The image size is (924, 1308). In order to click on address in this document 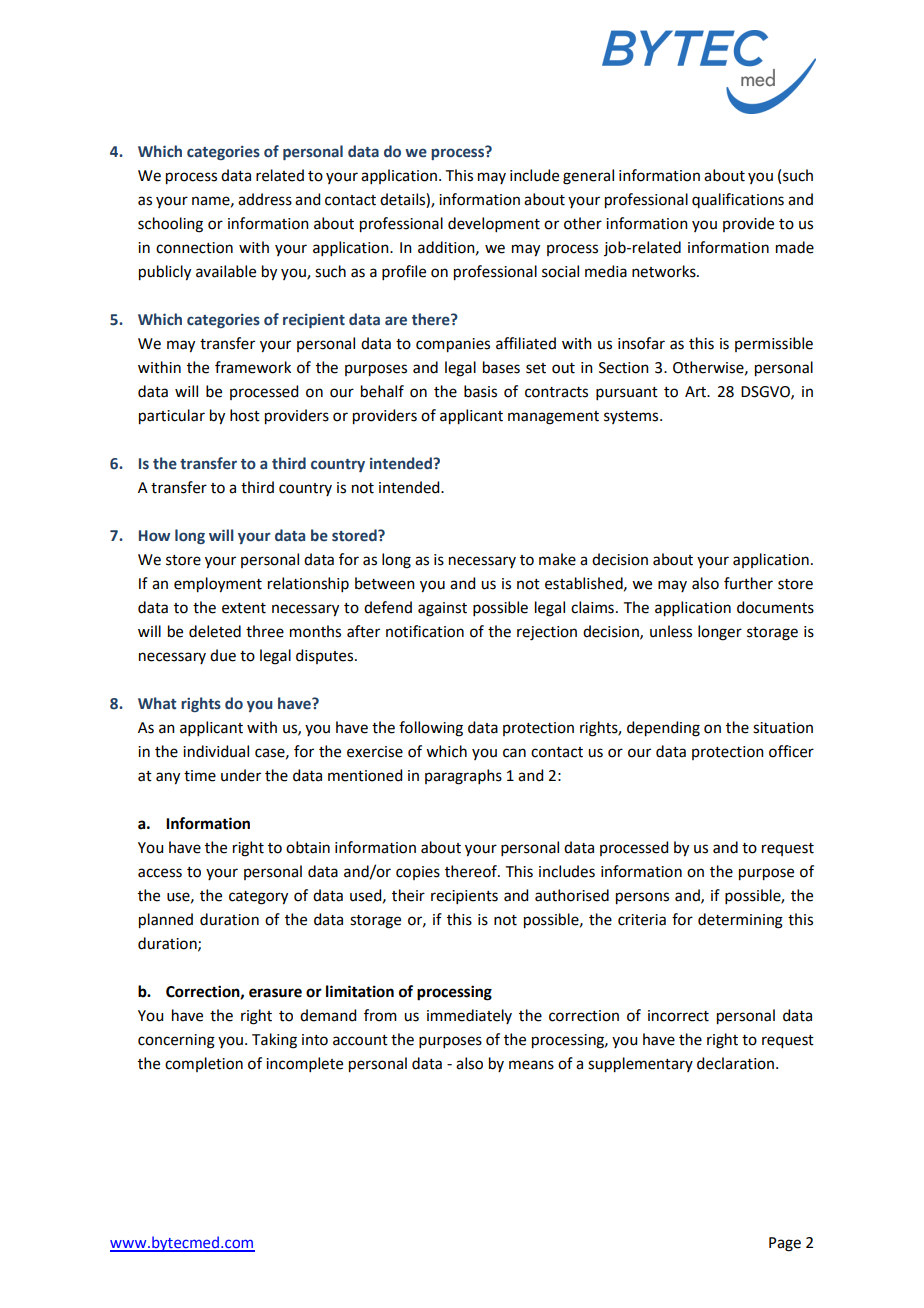, I will do `click(265, 199)`.
